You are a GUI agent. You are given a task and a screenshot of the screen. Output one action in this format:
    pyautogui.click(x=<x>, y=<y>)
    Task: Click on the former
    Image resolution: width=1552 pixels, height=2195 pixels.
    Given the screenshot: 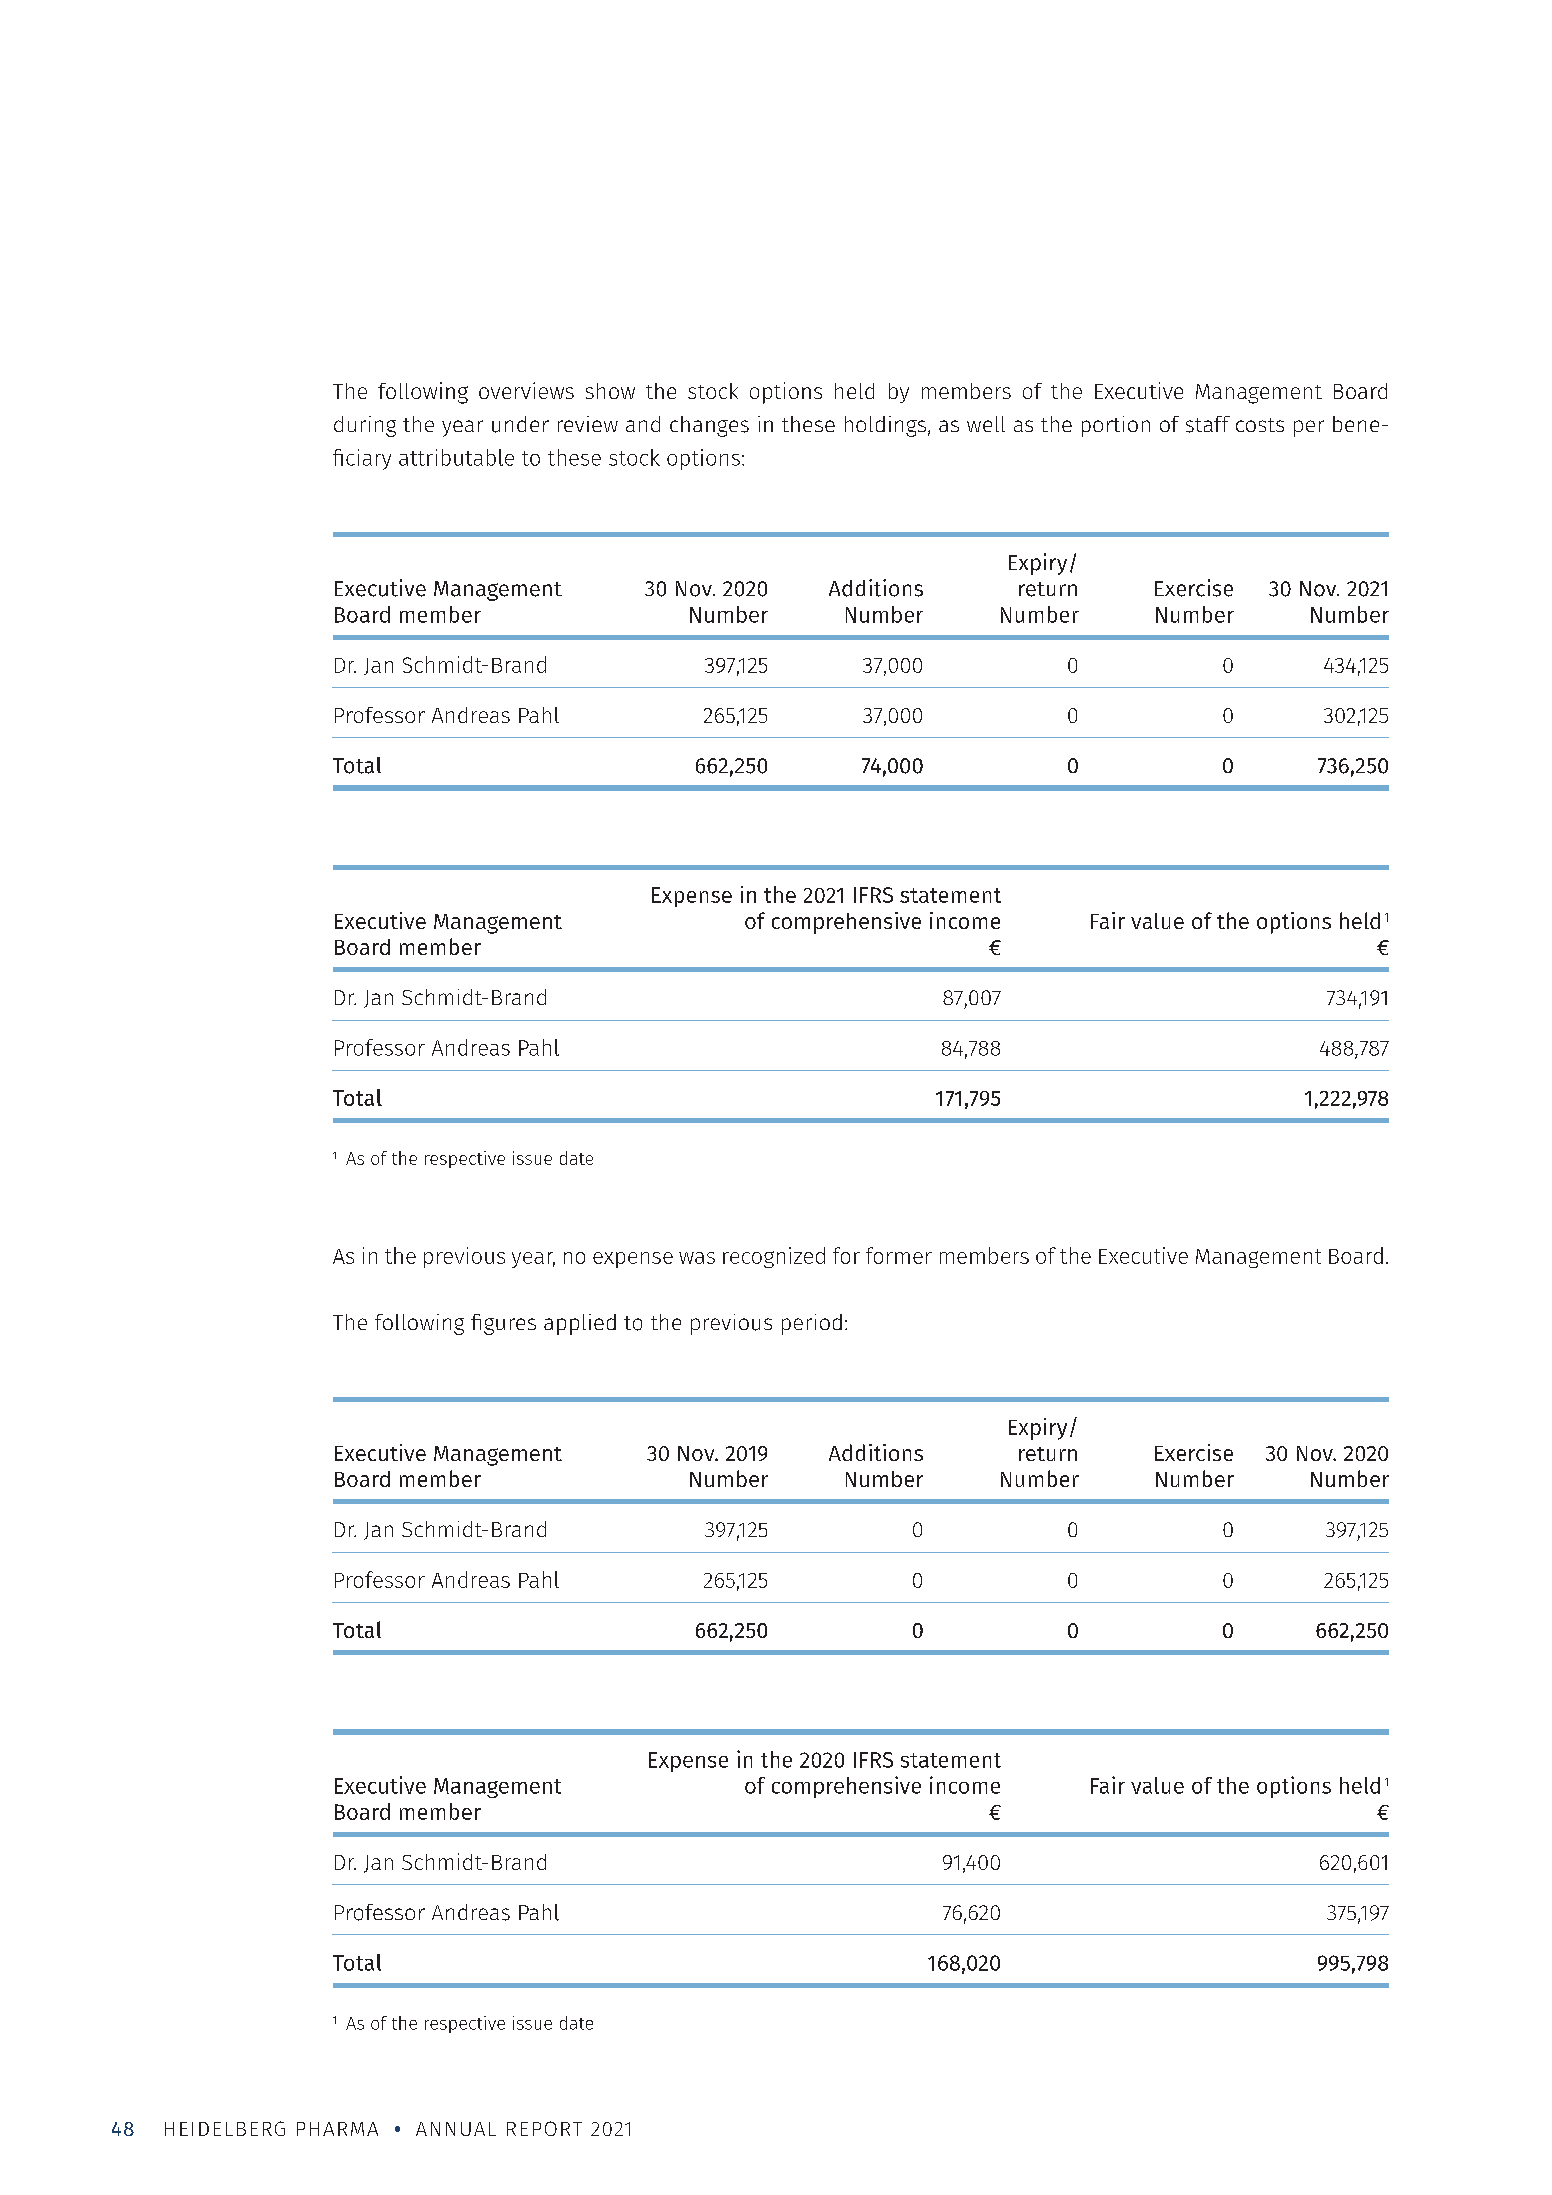 What is the action you would take?
    pyautogui.click(x=899, y=1255)
